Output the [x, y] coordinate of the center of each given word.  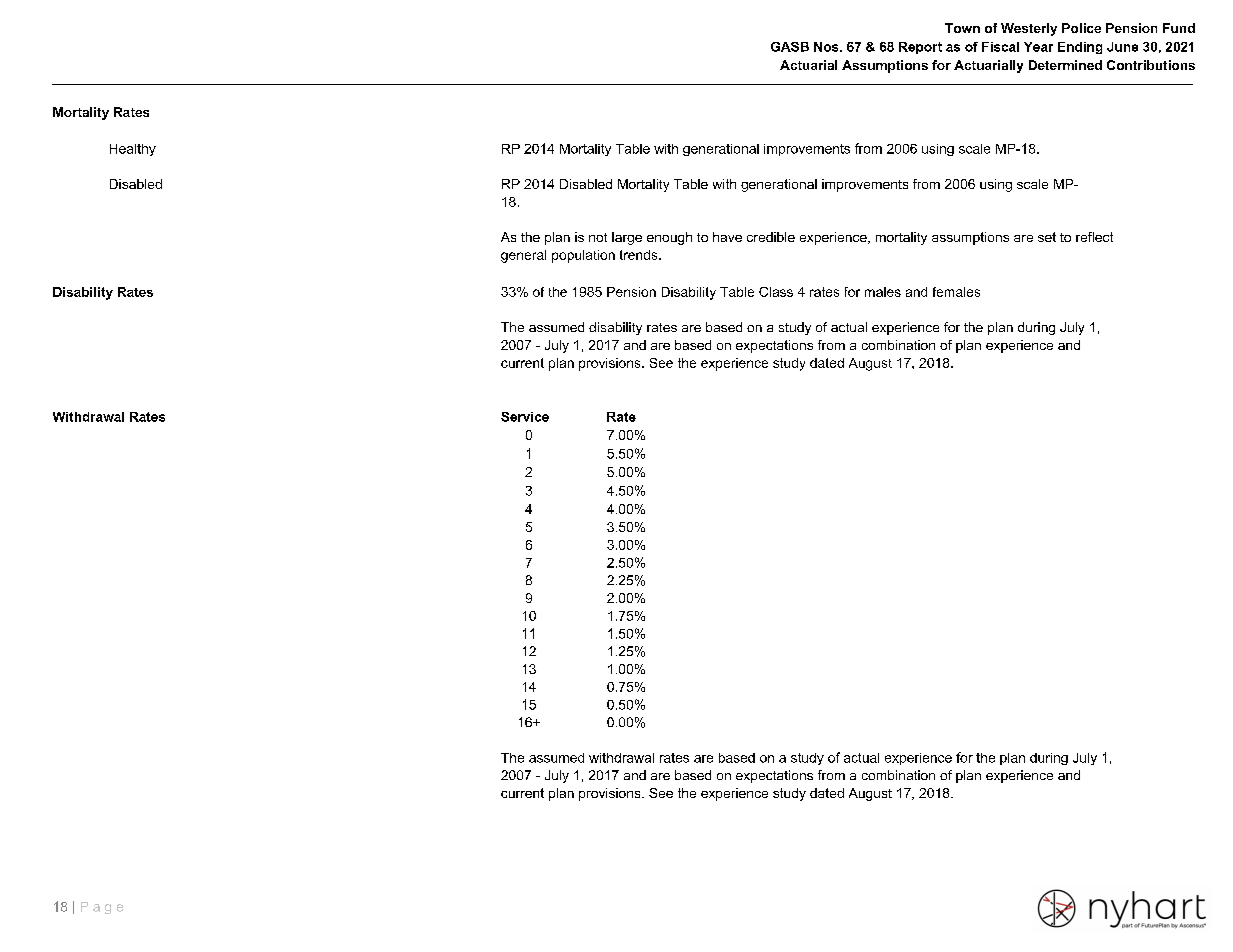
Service [525, 417]
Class [776, 292]
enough [669, 238]
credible [771, 237]
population [583, 256]
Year [1038, 47]
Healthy [133, 150]
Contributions [1151, 65]
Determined [1065, 65]
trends [640, 255]
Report [920, 48]
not [598, 237]
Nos [827, 47]
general [523, 256]
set [1047, 237]
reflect [1094, 237]
